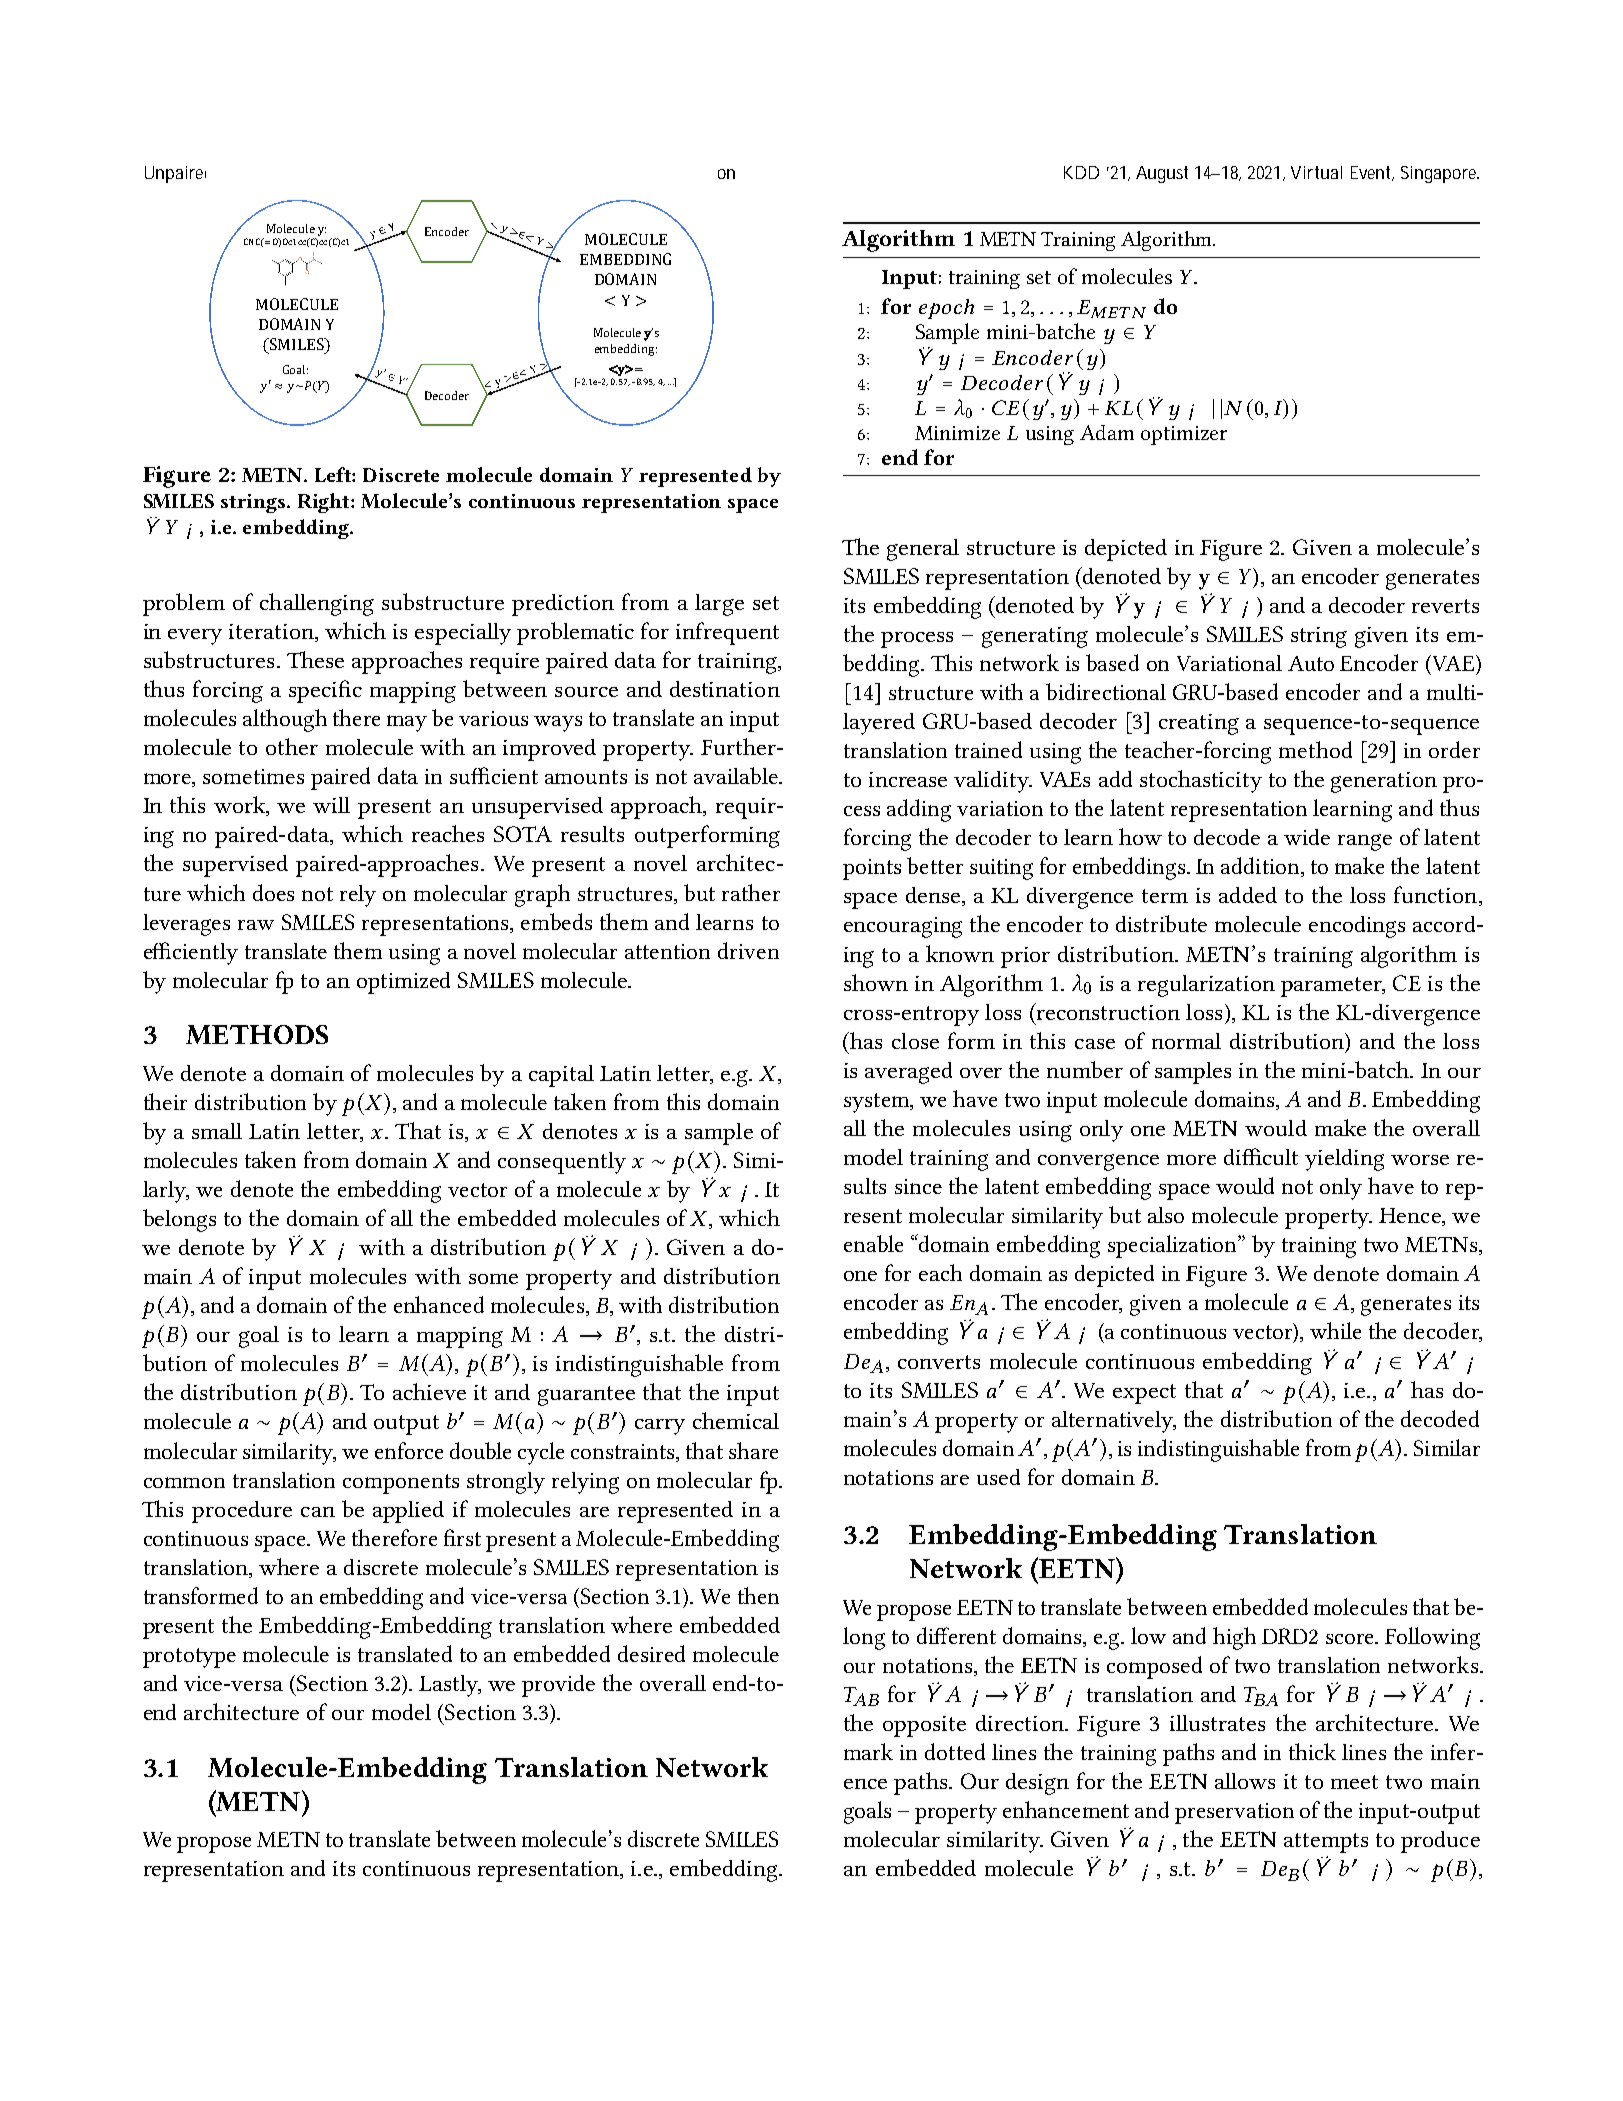 The height and width of the screenshot is (2101, 1623). What do you see at coordinates (403, 983) in the screenshot?
I see `optimized` at bounding box center [403, 983].
